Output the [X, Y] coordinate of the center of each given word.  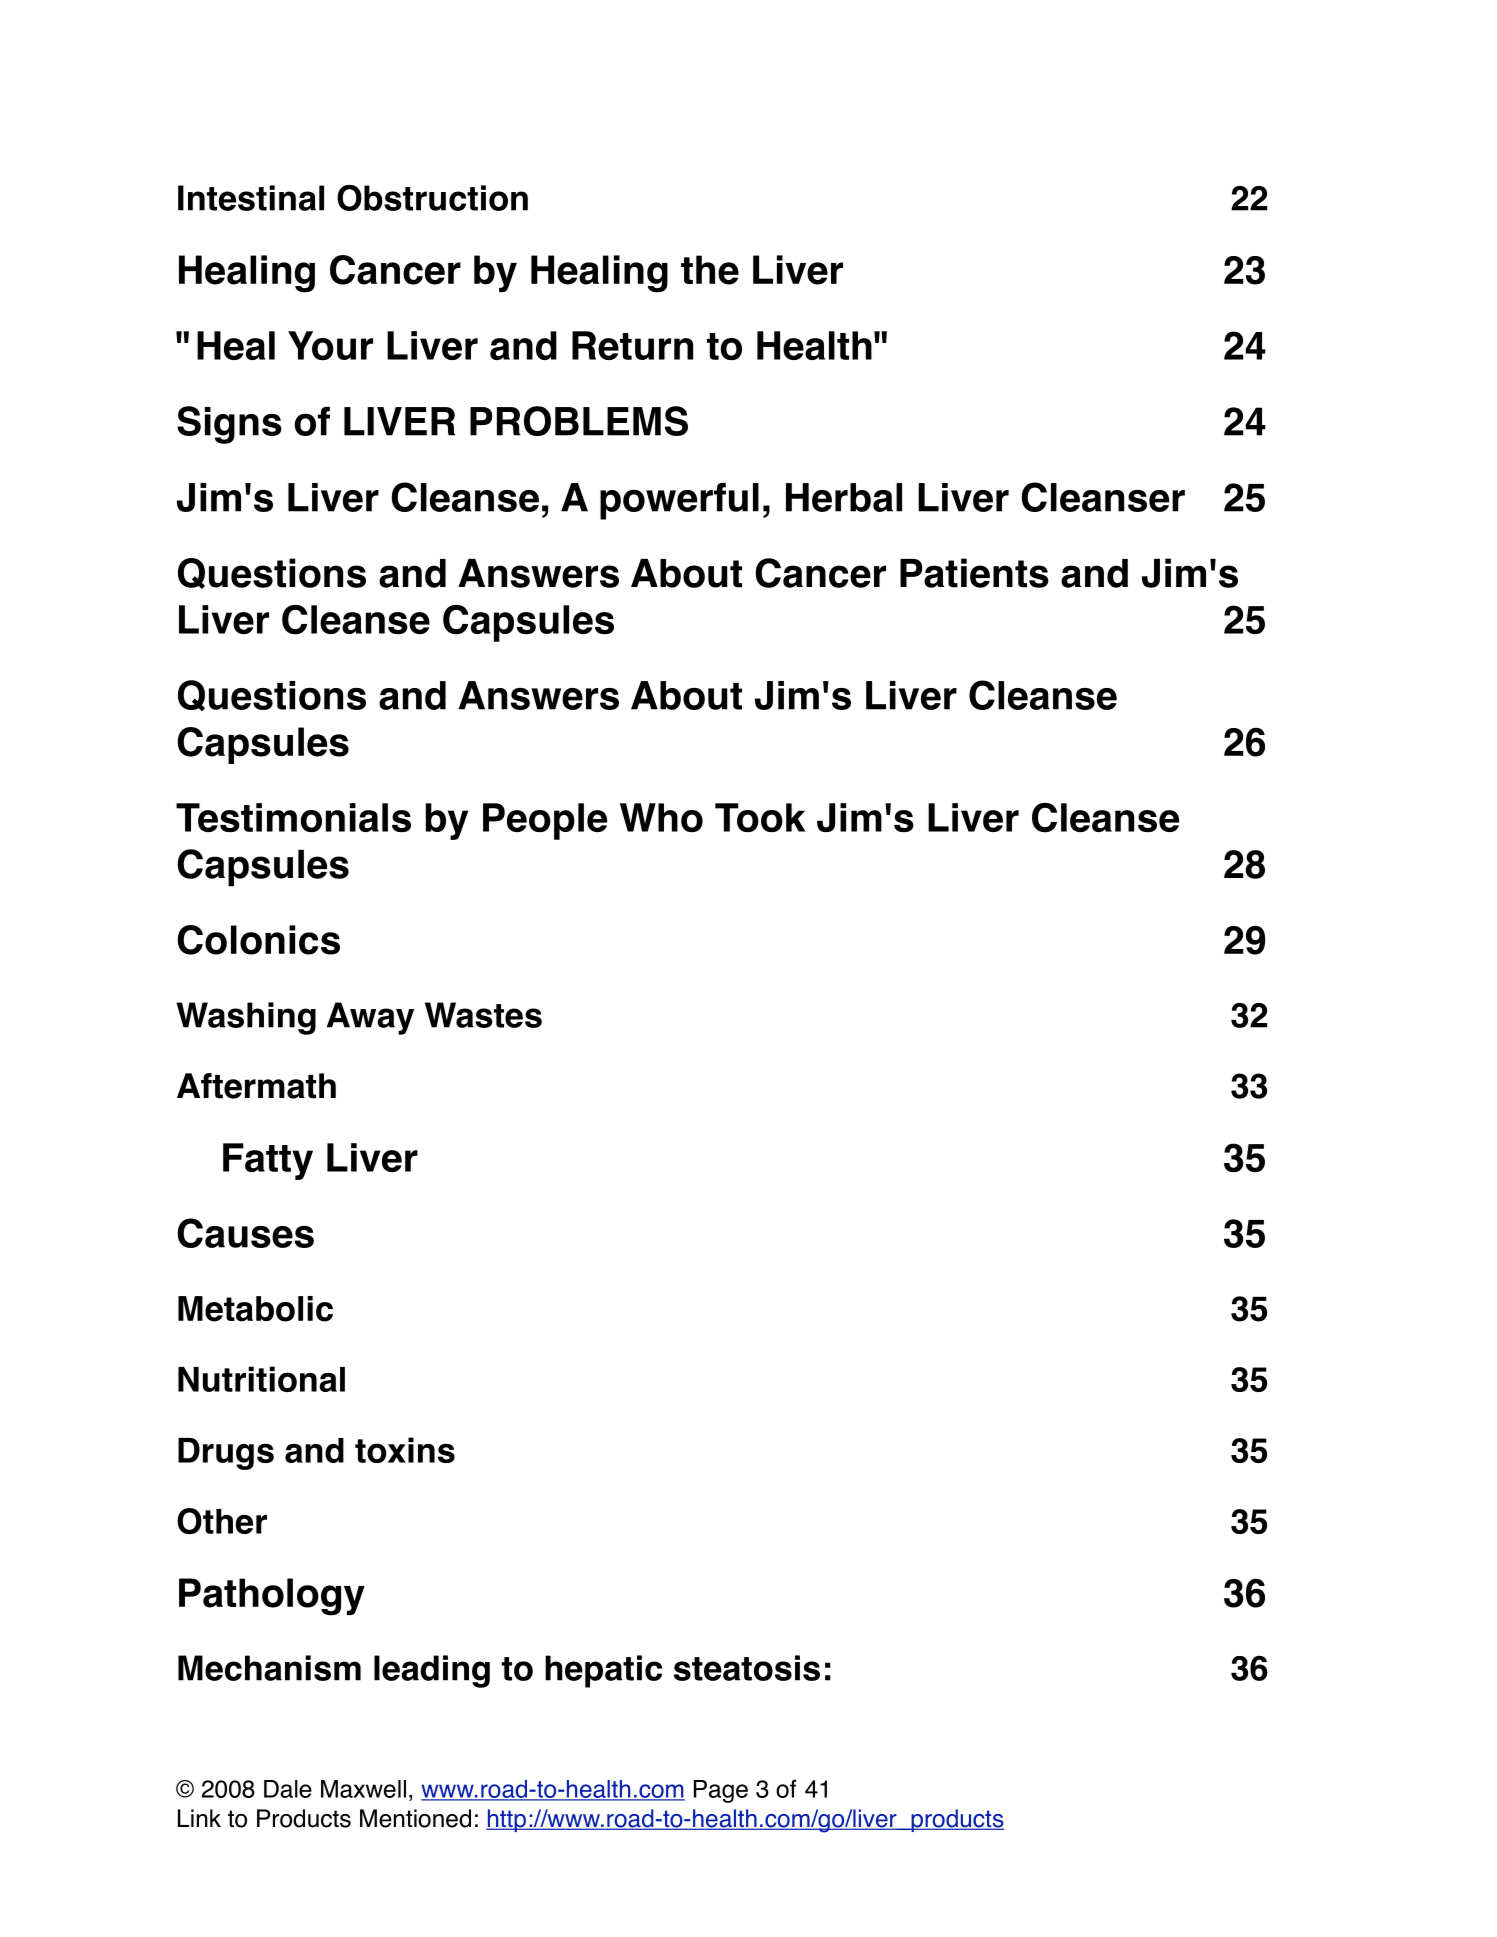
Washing [246, 1018]
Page [721, 1791]
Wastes [483, 1015]
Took [760, 818]
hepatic [603, 1671]
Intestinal [251, 198]
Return [632, 345]
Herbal [844, 497]
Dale [288, 1789]
